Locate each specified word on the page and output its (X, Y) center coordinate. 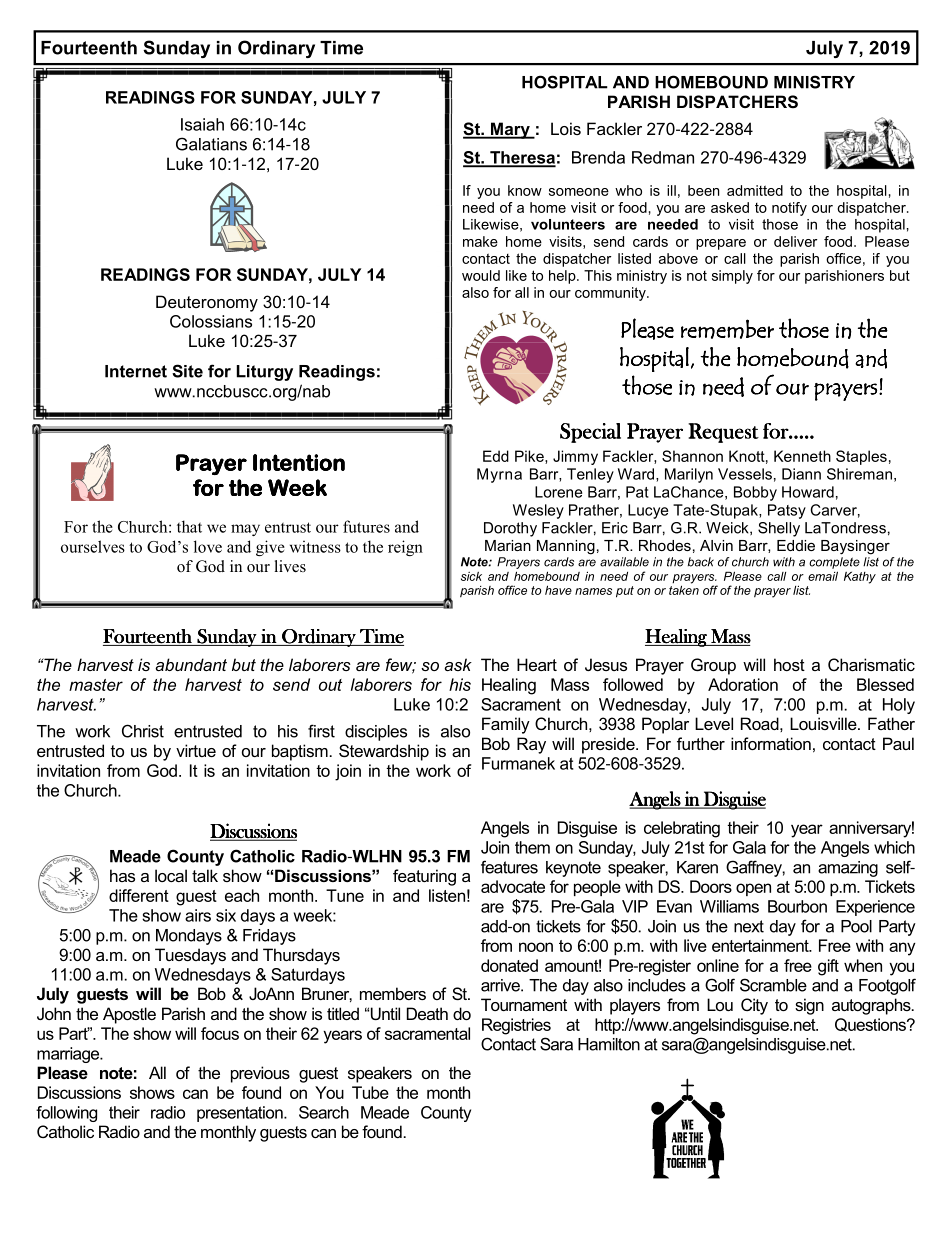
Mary (510, 130)
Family (506, 725)
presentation (241, 1114)
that (189, 526)
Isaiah (202, 124)
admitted (755, 190)
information (771, 743)
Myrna (499, 475)
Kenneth (802, 456)
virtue (196, 750)
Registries (516, 1026)
